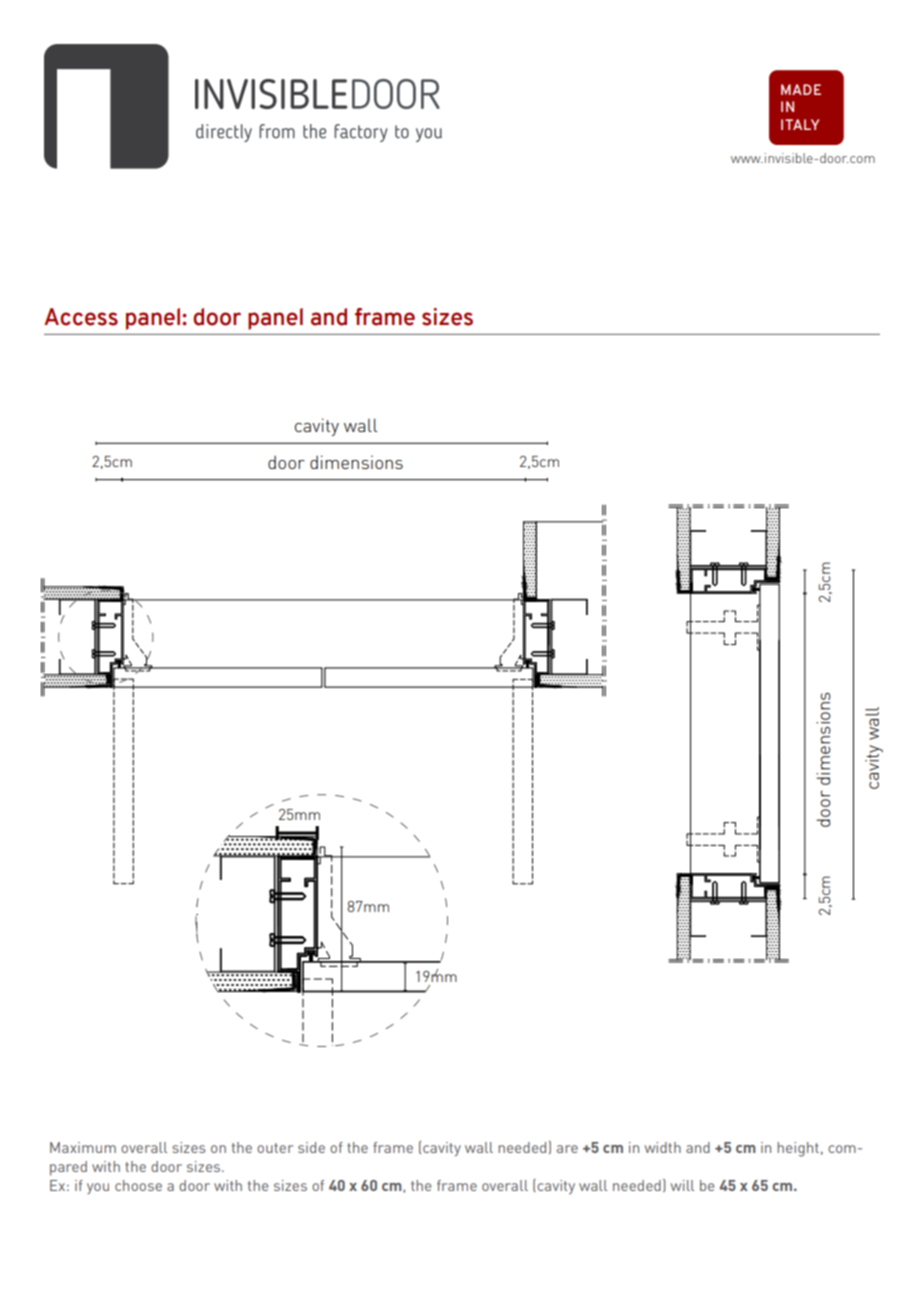  Describe the element at coordinates (81, 317) in the image. I see `Access` at that location.
